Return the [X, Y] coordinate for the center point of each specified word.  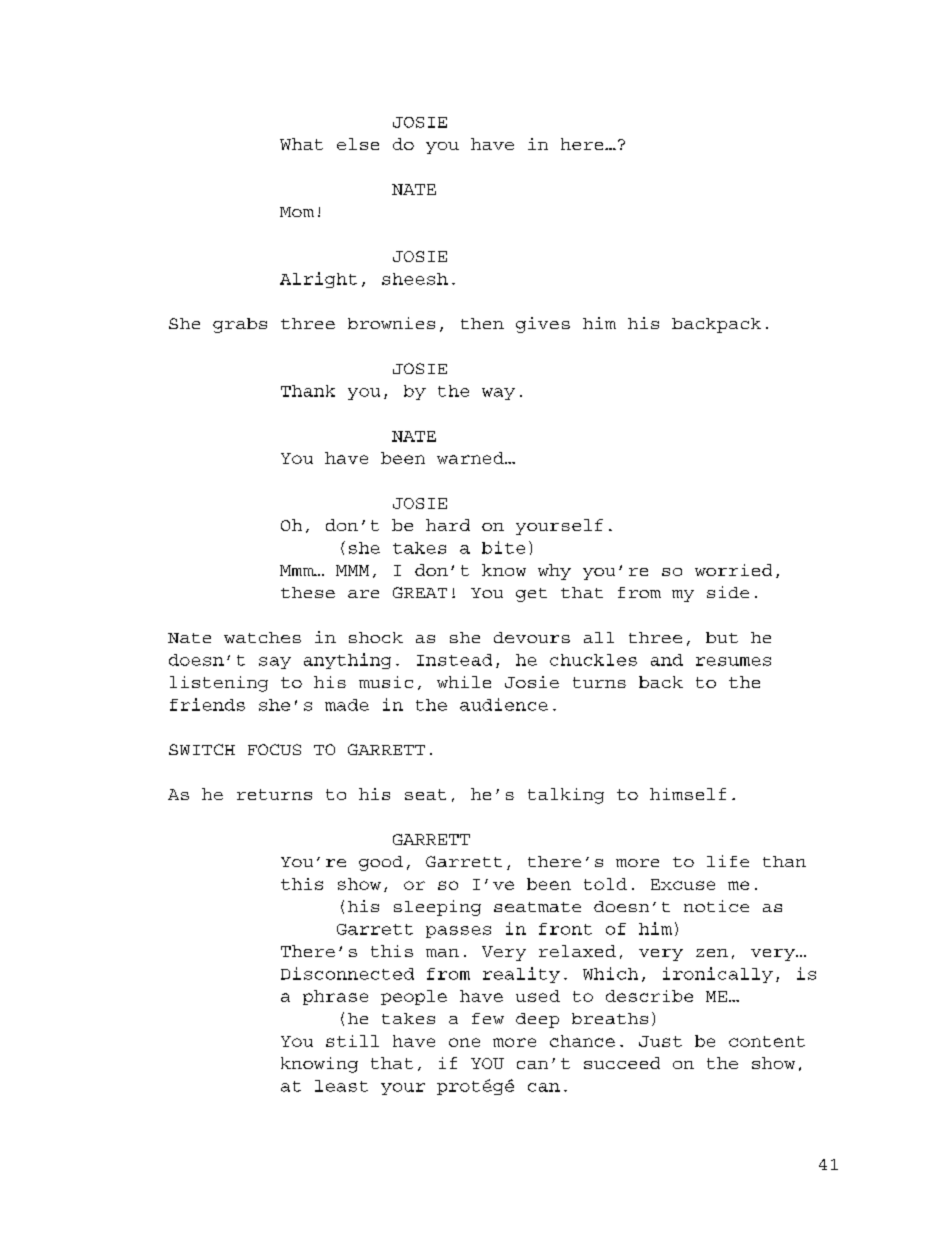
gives [543, 325]
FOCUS [274, 749]
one [464, 1042]
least [341, 1086]
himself [688, 794]
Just [660, 1041]
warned [471, 458]
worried [733, 570]
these [308, 592]
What [301, 144]
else [358, 144]
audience [504, 704]
